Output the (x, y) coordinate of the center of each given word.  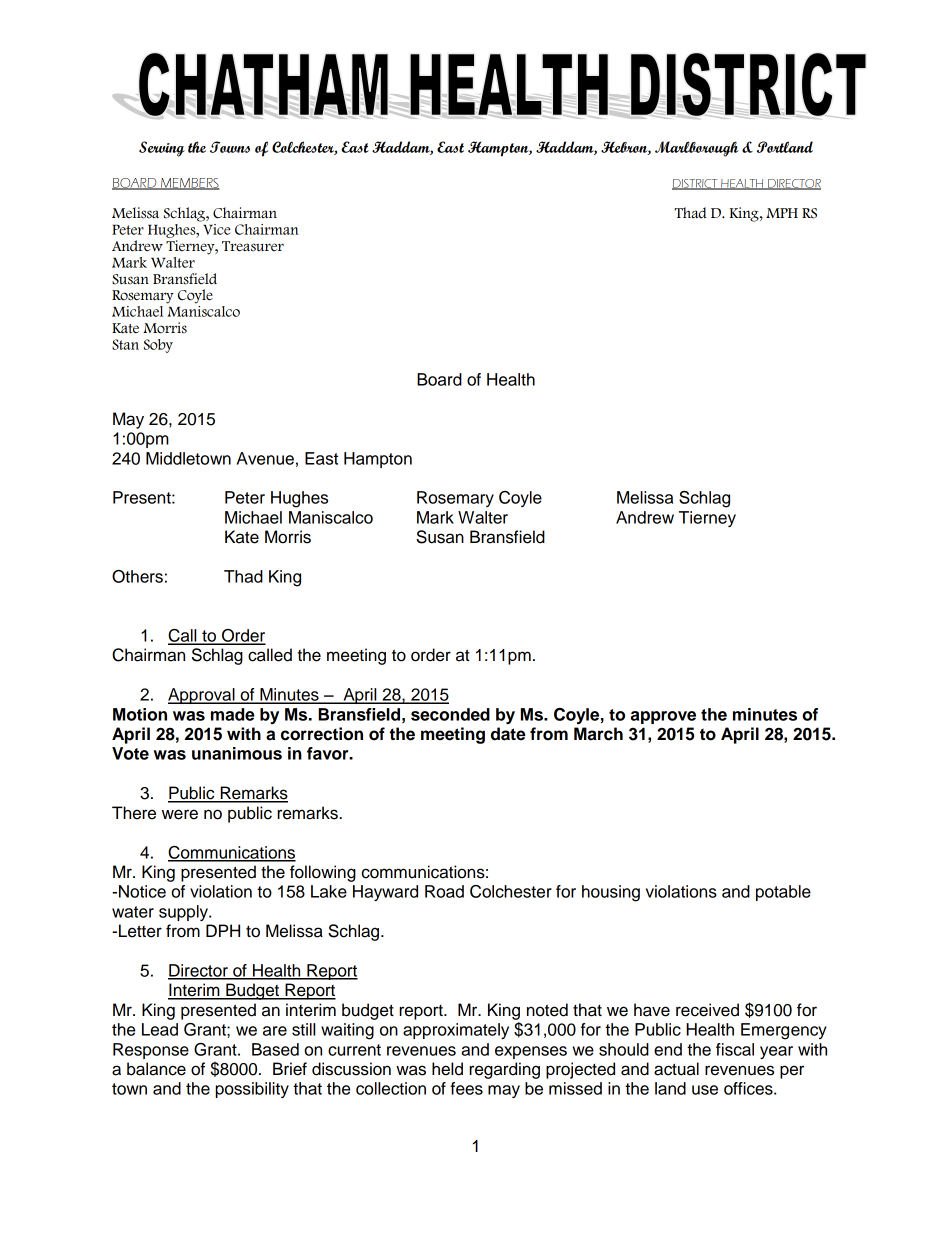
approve (663, 717)
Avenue (265, 458)
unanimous (237, 753)
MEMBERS (189, 184)
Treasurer (253, 246)
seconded (450, 714)
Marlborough (697, 149)
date (508, 734)
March (598, 734)
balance (156, 1069)
